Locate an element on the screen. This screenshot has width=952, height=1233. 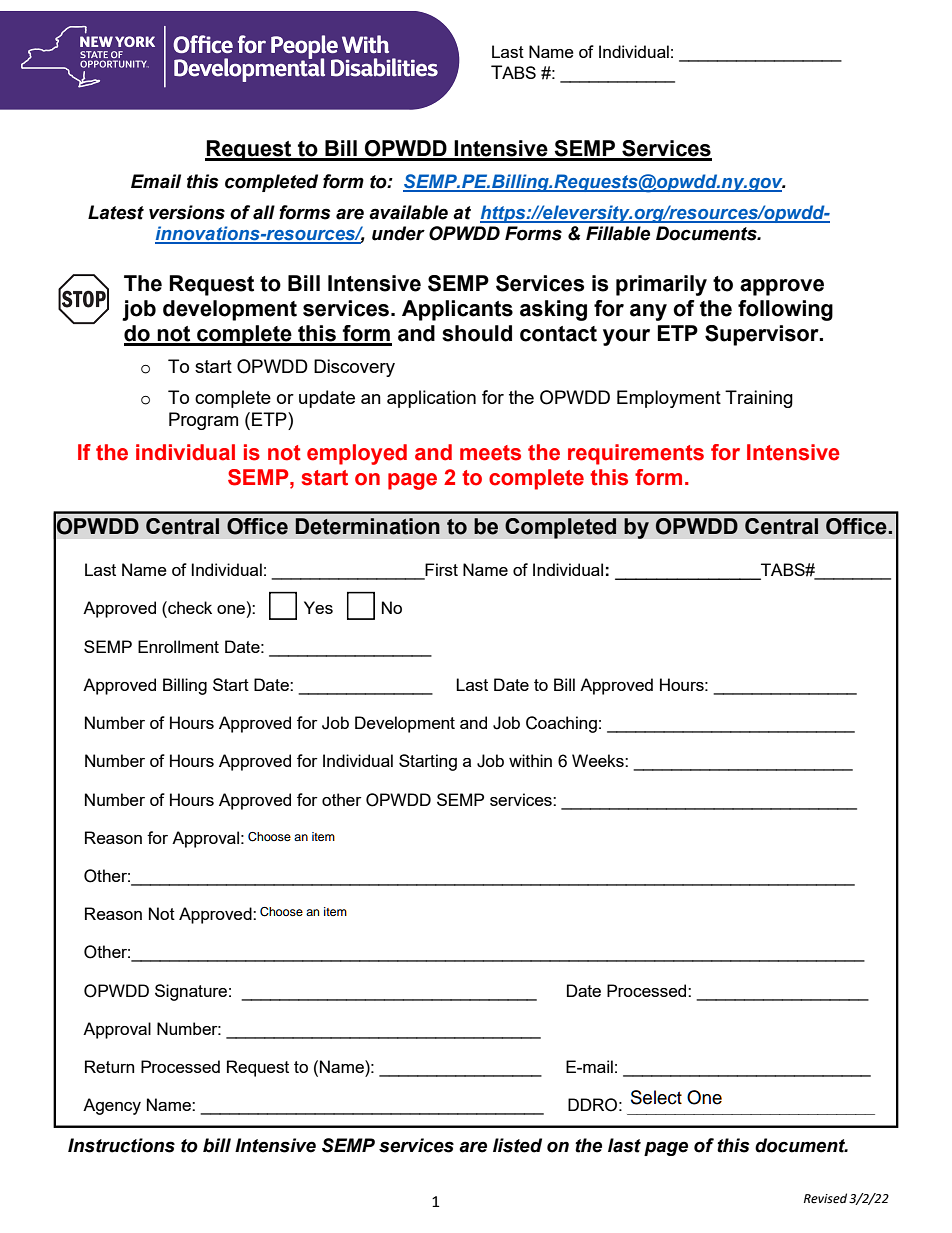
primarily is located at coordinates (661, 285).
